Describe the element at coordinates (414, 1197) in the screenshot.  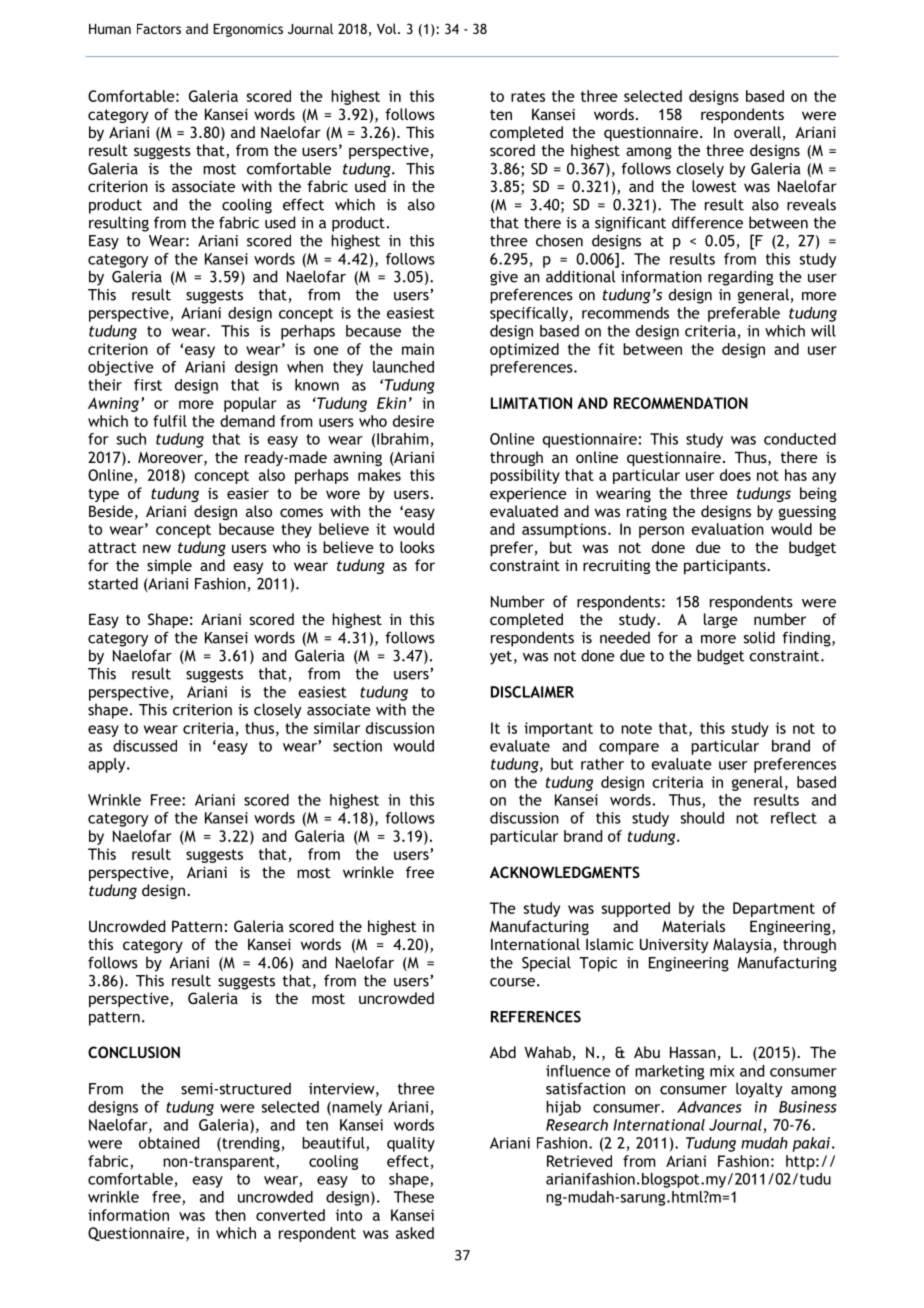
I see `These` at that location.
